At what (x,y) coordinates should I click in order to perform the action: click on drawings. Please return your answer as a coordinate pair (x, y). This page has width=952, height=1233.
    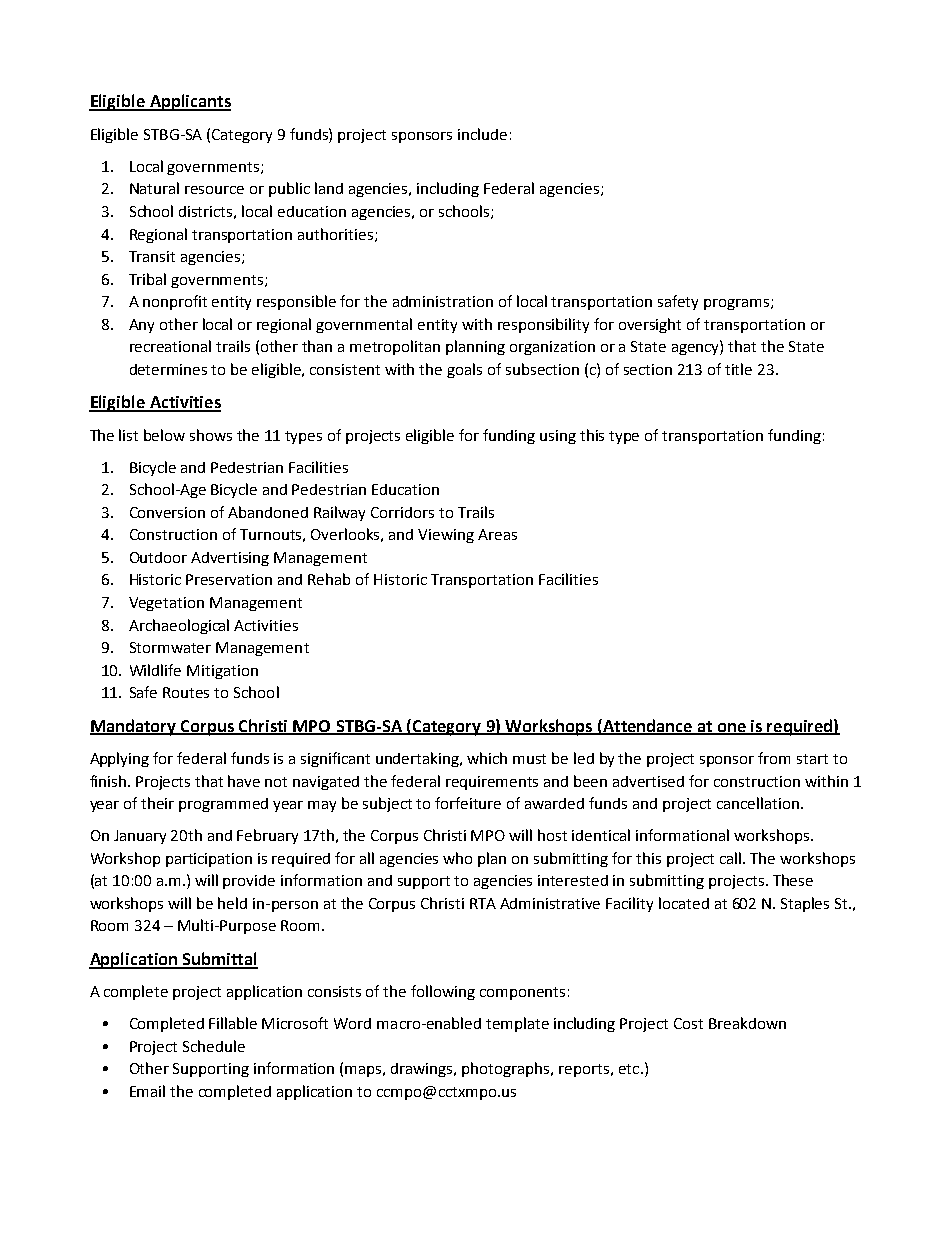
    Looking at the image, I should click on (423, 1070).
